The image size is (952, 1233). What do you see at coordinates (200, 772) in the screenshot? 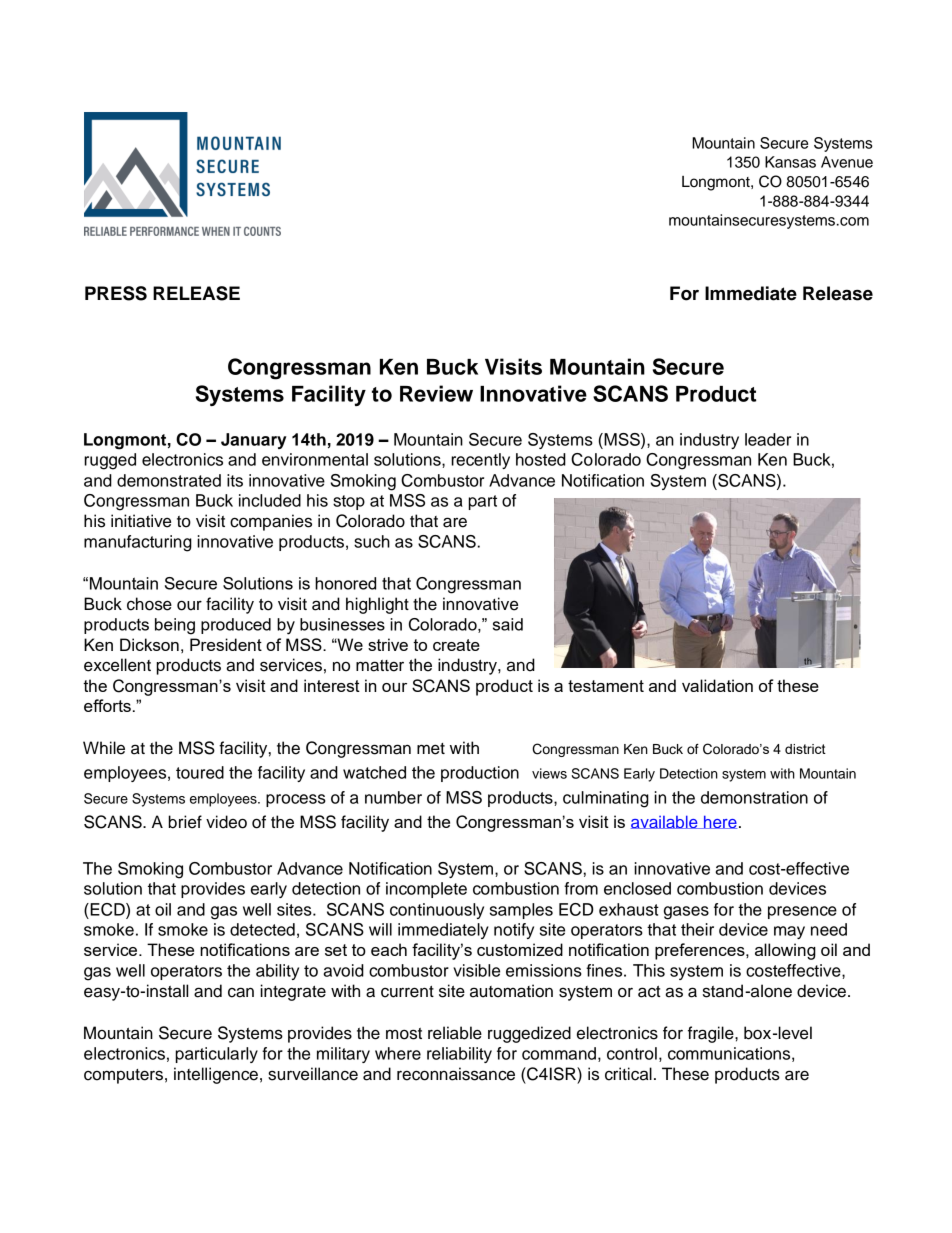
I see `toured` at bounding box center [200, 772].
